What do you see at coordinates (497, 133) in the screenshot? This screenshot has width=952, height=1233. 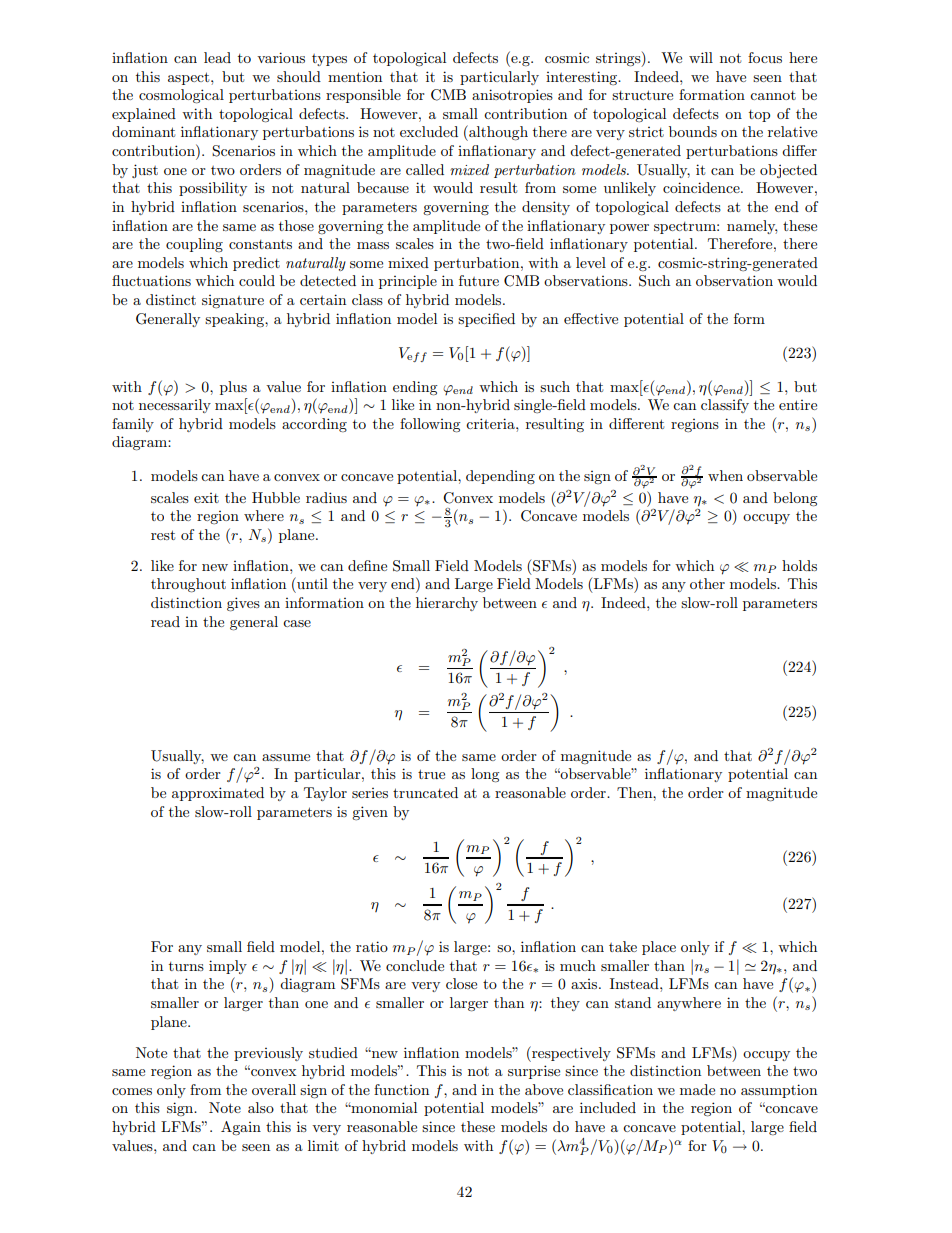 I see `although` at bounding box center [497, 133].
